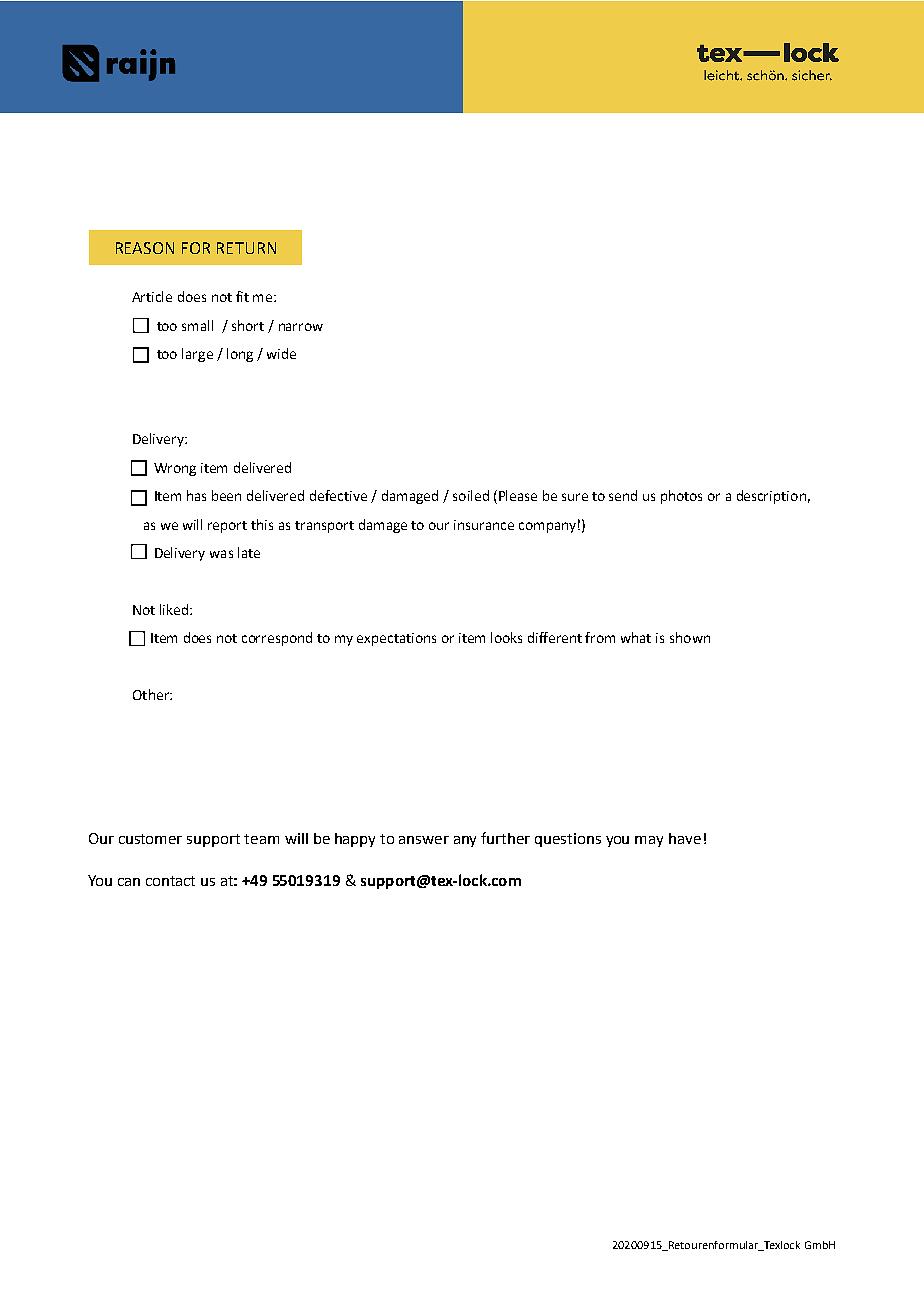 The height and width of the image is (1308, 924). Describe the element at coordinates (424, 840) in the image. I see `answer` at that location.
